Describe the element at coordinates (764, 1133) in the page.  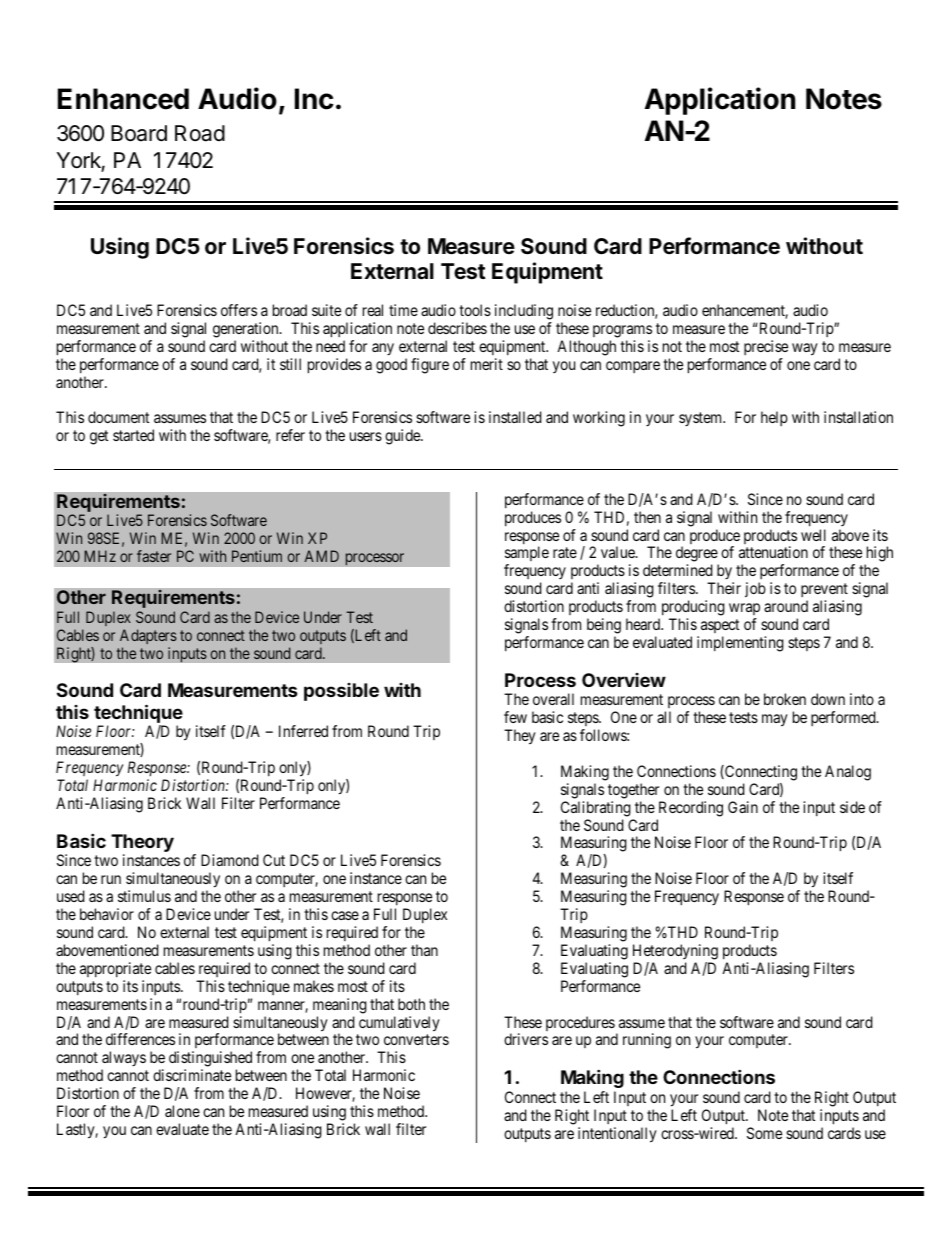
I see `Some` at that location.
